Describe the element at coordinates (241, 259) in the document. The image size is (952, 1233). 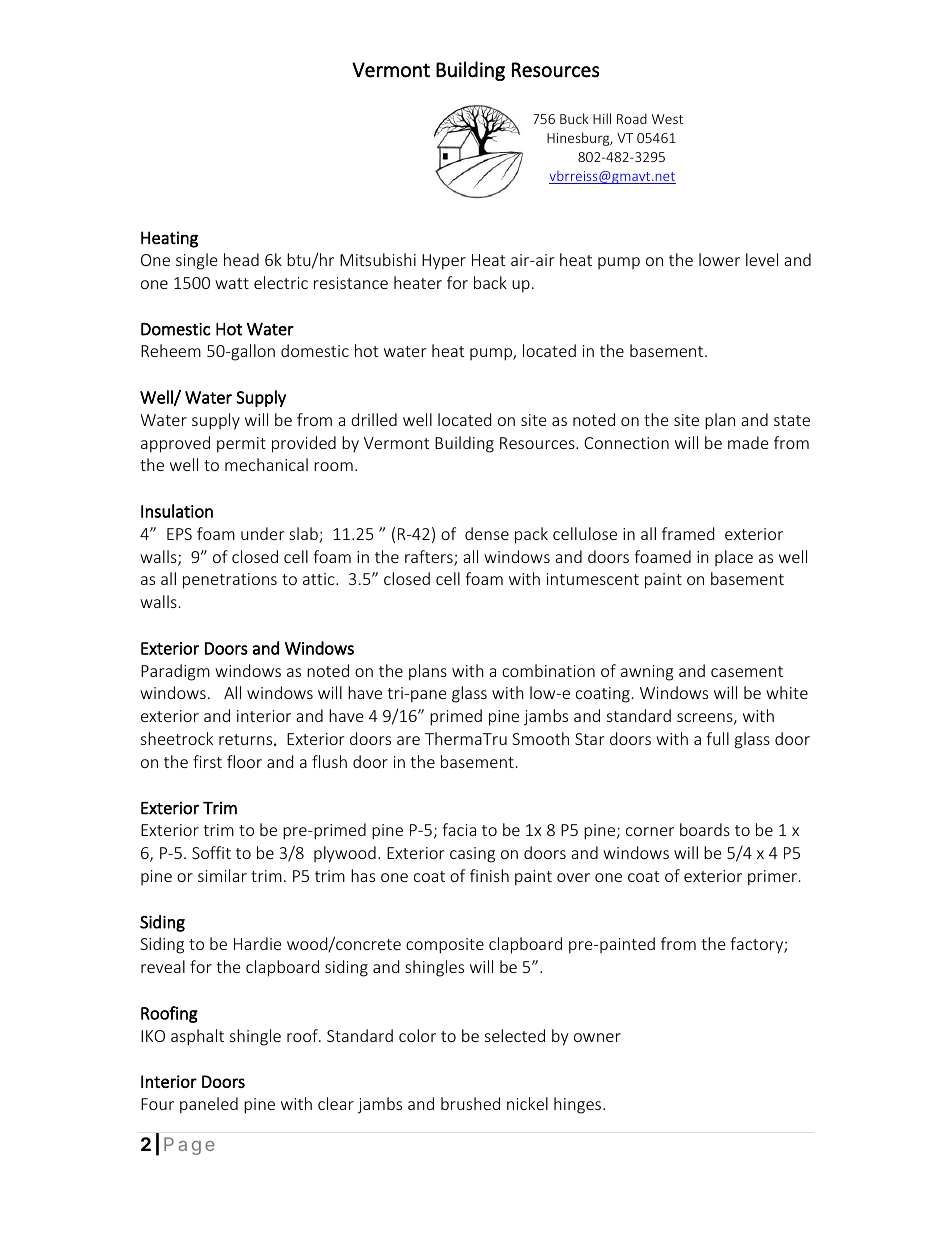
I see `head` at that location.
